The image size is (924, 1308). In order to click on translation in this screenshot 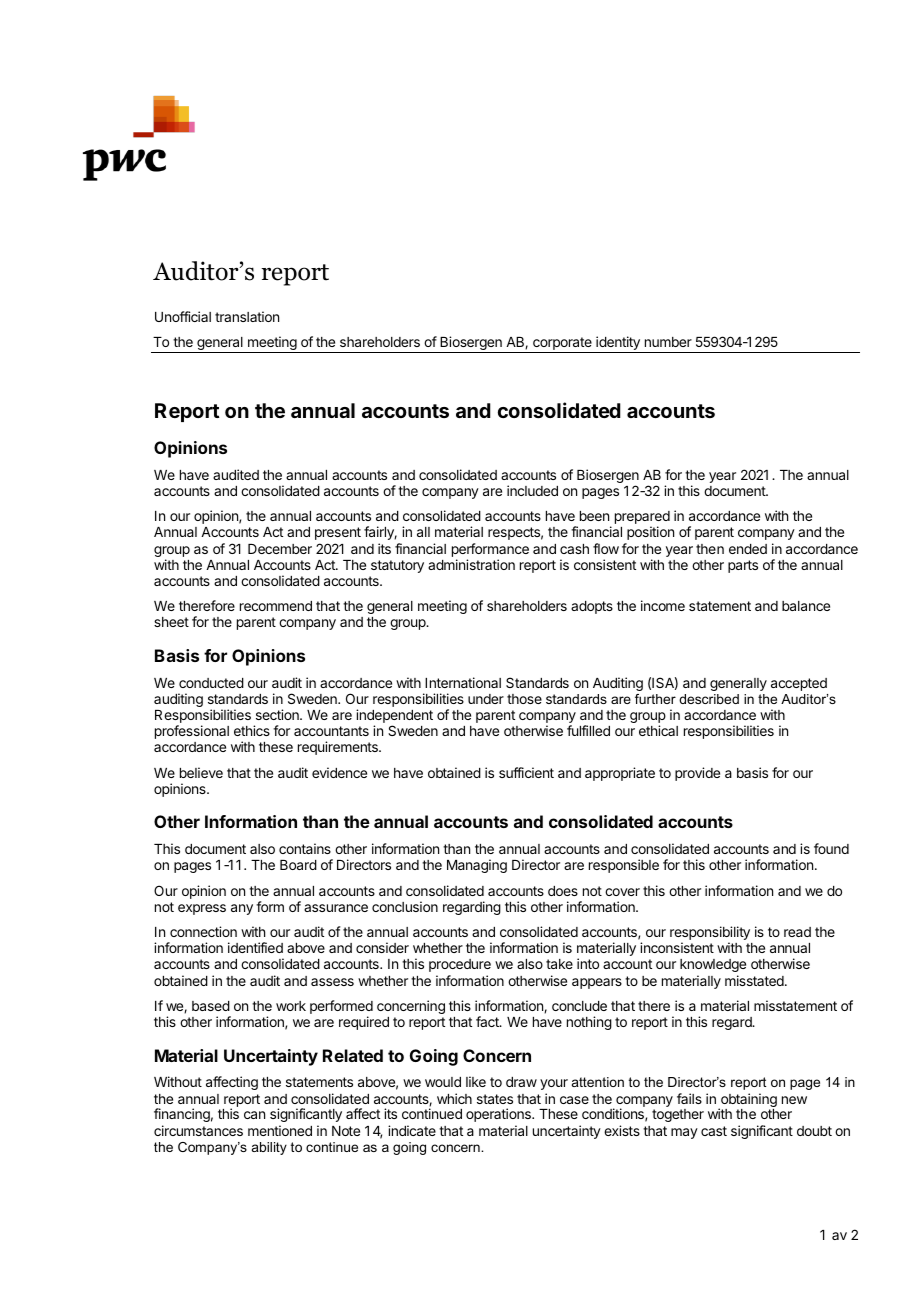, I will do `click(247, 316)`.
